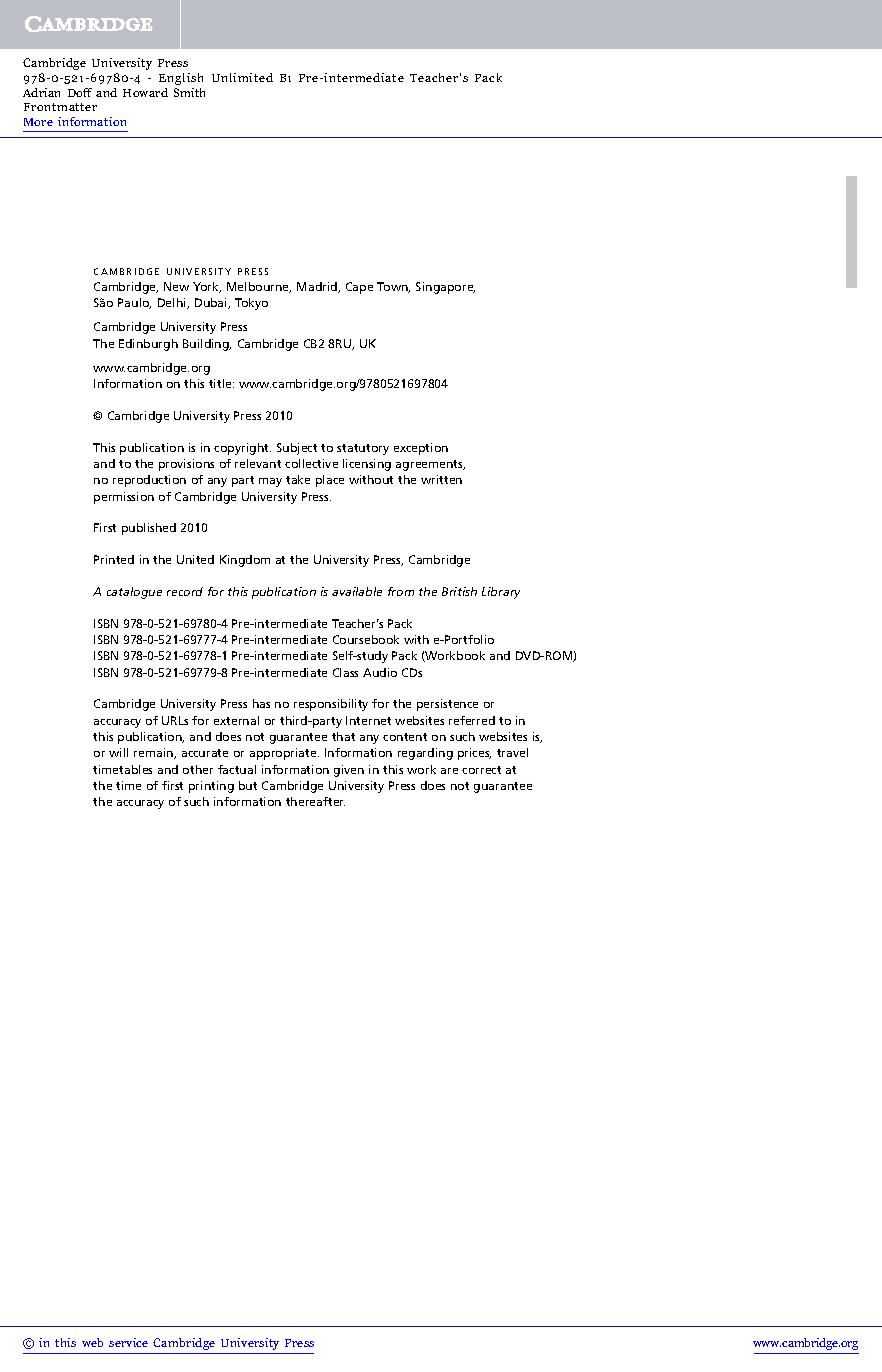 This screenshot has width=882, height=1372. Describe the element at coordinates (445, 288) in the screenshot. I see `Singapore` at that location.
